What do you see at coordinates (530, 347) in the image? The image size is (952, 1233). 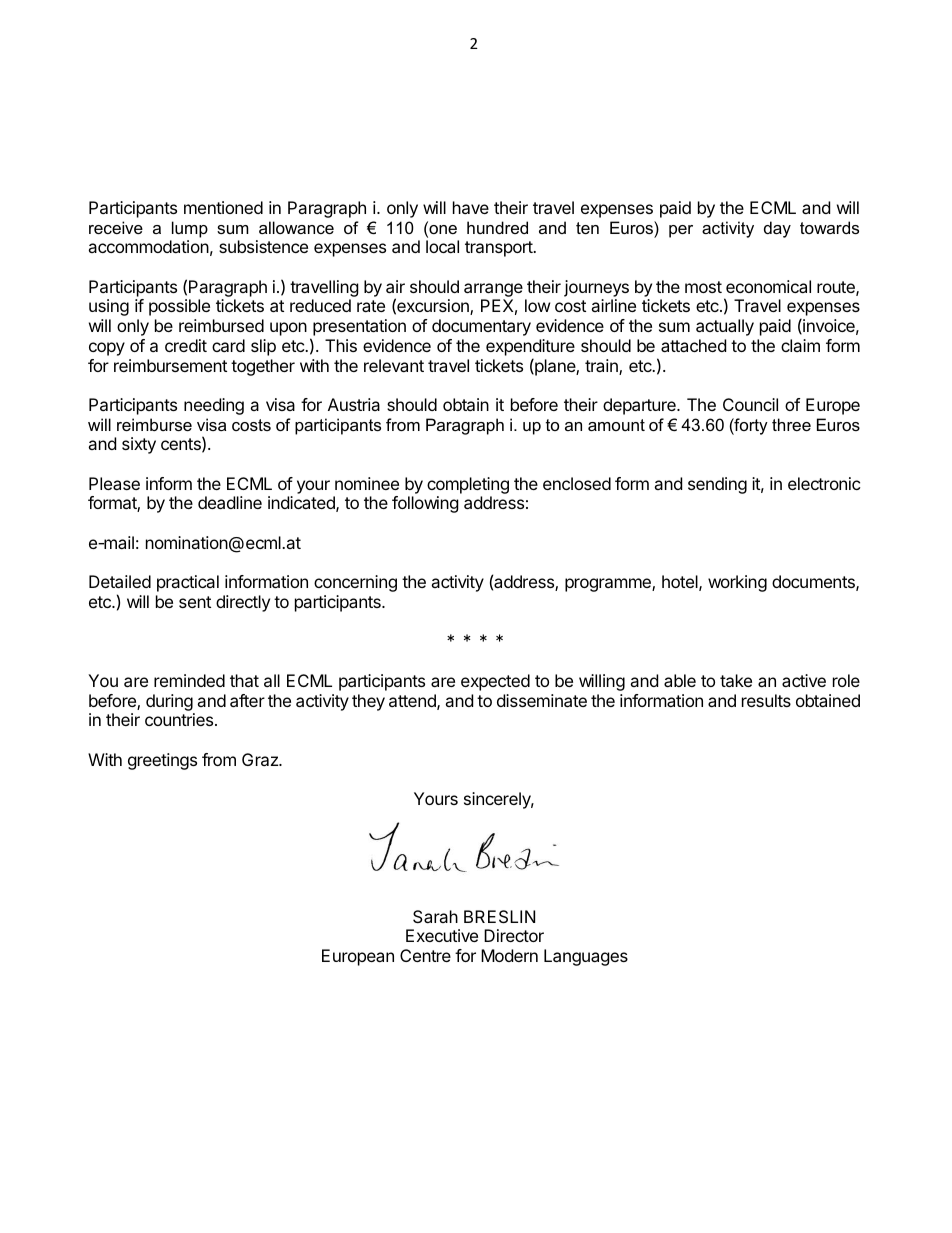 I see `expenditure` at bounding box center [530, 347].
